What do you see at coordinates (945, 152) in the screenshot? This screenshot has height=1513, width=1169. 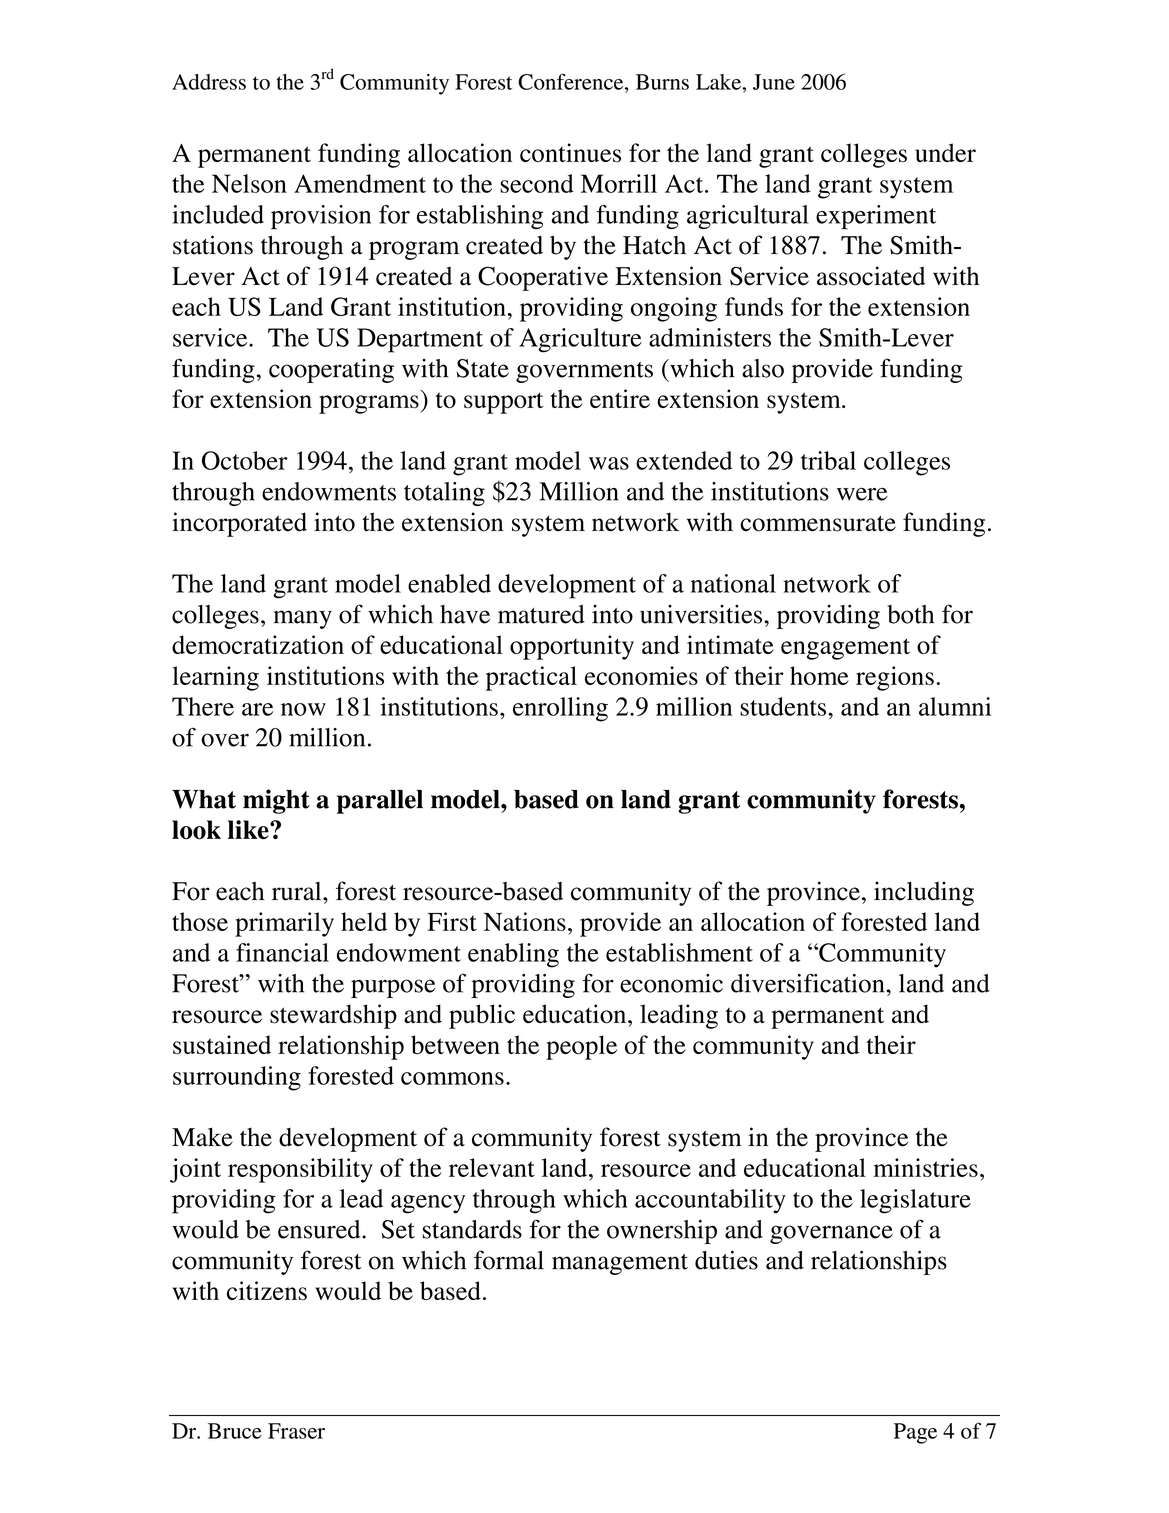 I see `under` at bounding box center [945, 152].
